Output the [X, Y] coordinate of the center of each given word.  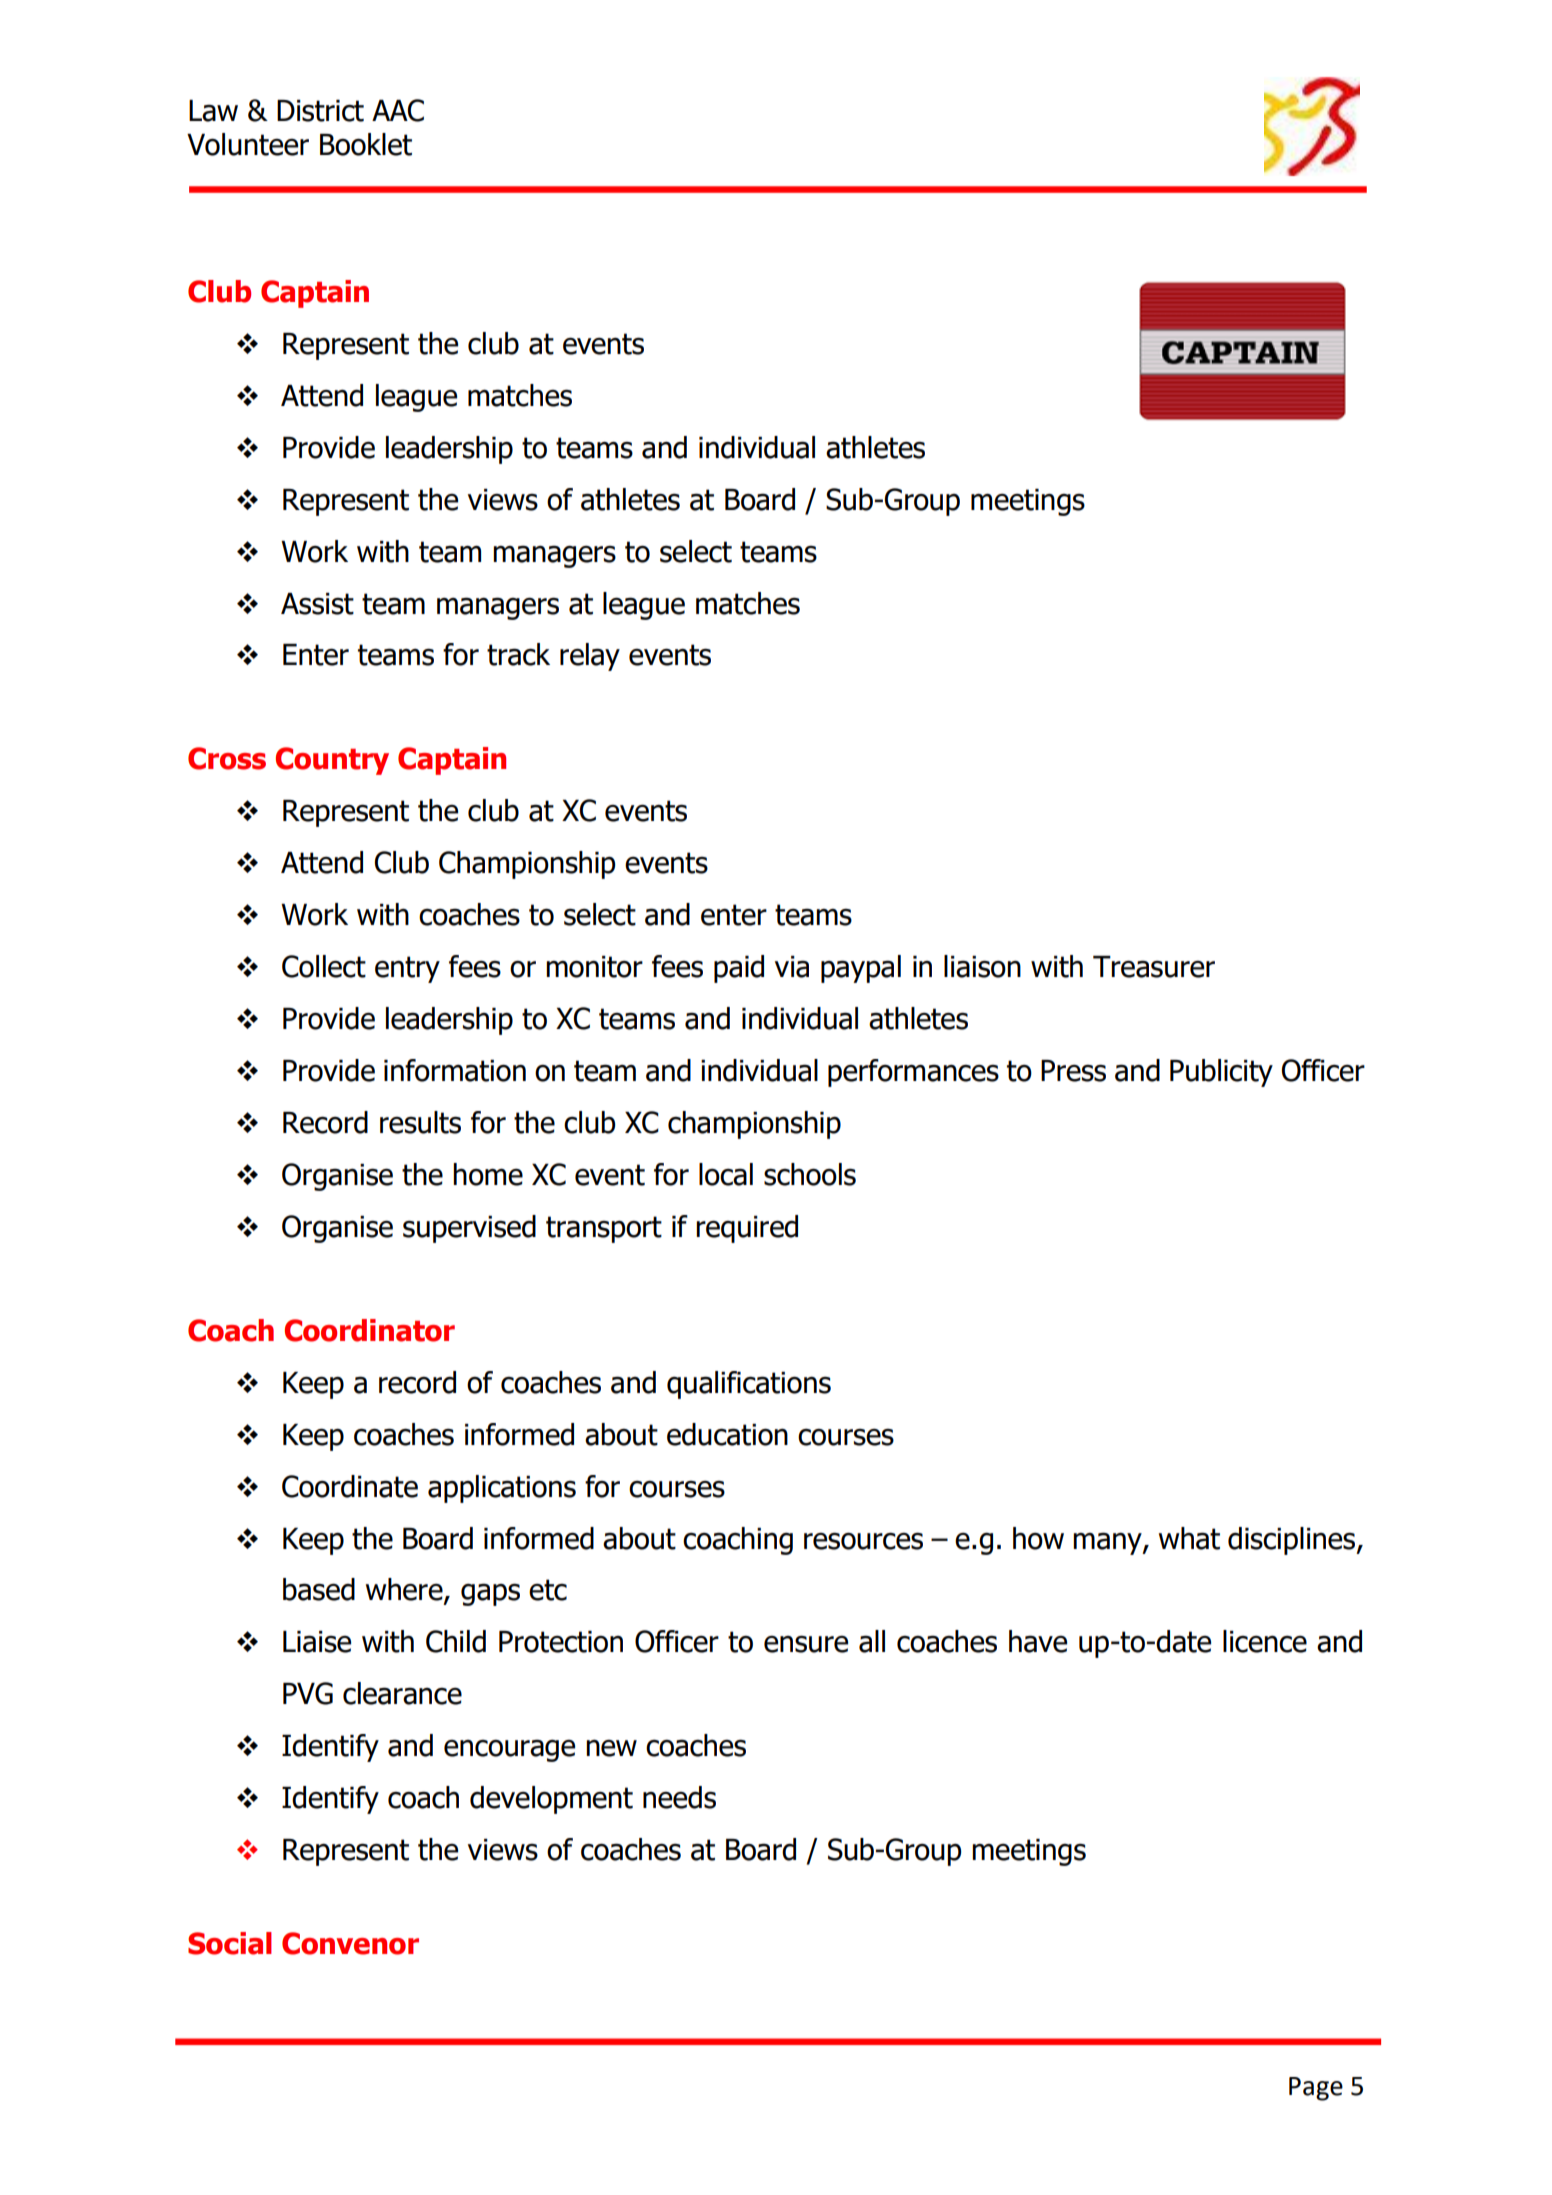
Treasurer [1154, 967]
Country [332, 761]
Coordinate [350, 1486]
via [792, 967]
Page [1316, 2089]
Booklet [366, 144]
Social [230, 1943]
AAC [398, 110]
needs [679, 1797]
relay [590, 657]
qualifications [749, 1385]
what [1189, 1538]
